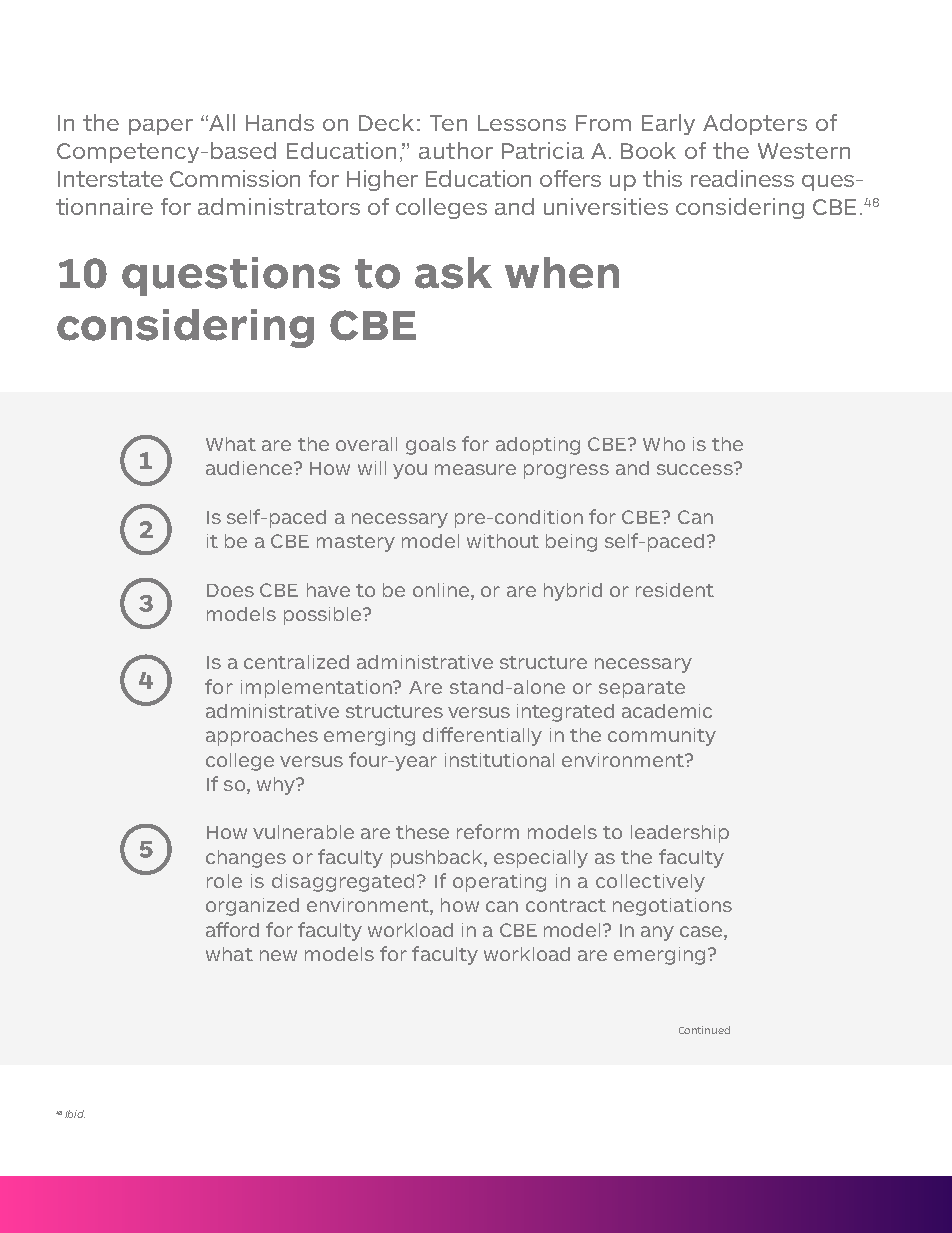 The width and height of the image is (952, 1233). I want to click on role, so click(224, 881).
